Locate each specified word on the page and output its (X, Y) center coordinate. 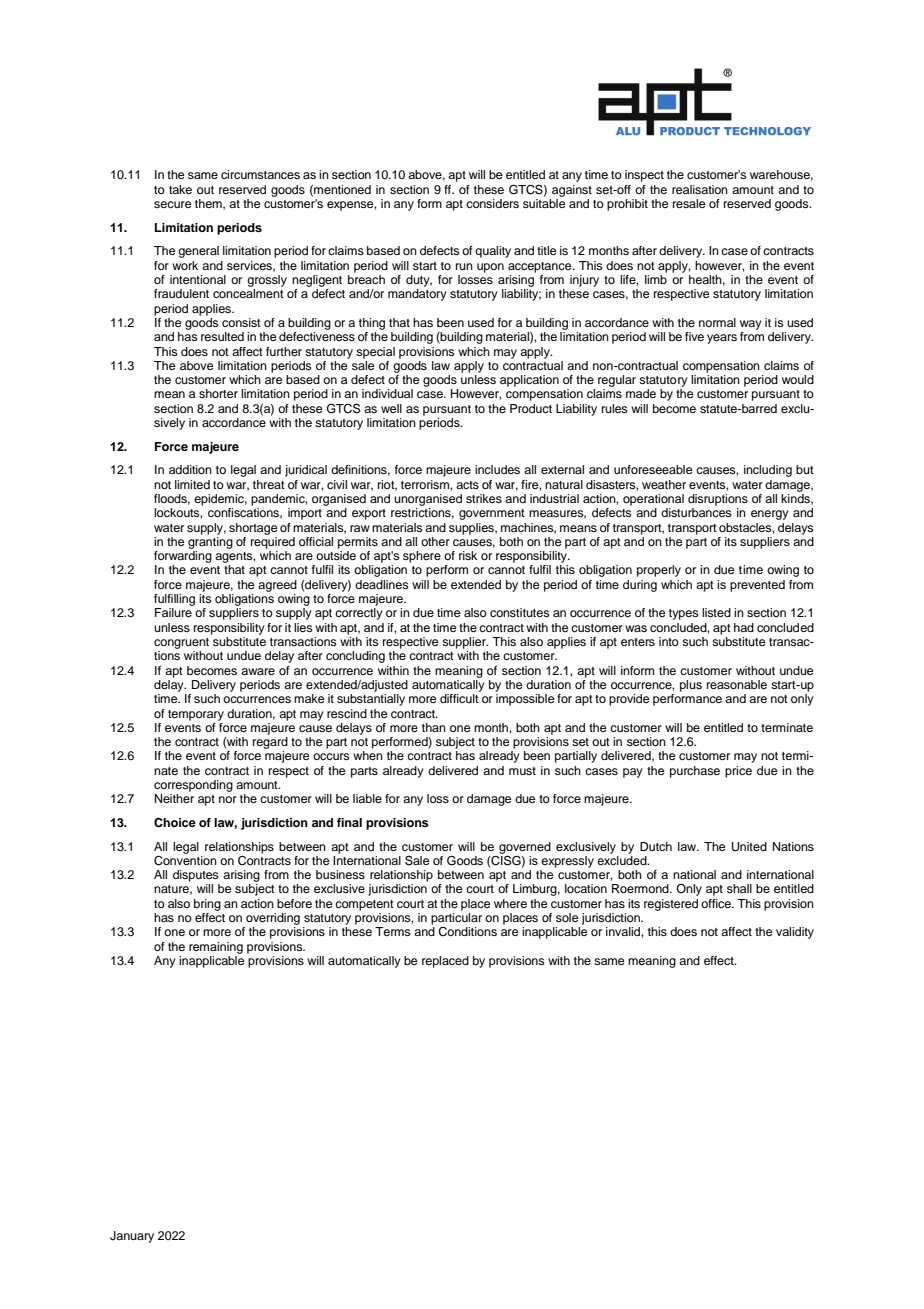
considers (492, 203)
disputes (196, 876)
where (510, 903)
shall (739, 888)
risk (468, 555)
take (180, 189)
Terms (393, 931)
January (132, 1237)
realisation (700, 189)
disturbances (696, 512)
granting (210, 541)
